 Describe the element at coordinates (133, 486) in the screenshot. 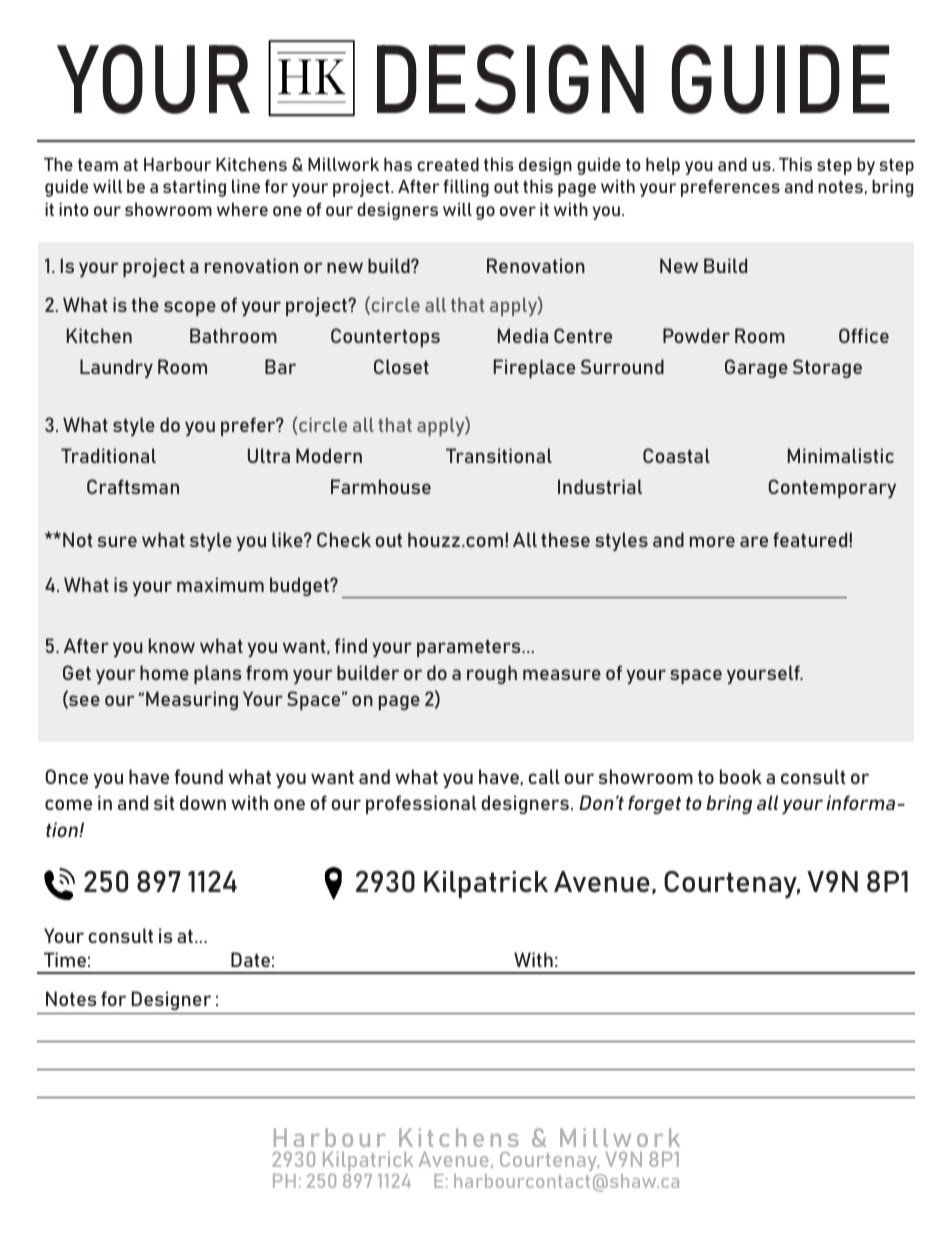

I see `Craftsman` at that location.
